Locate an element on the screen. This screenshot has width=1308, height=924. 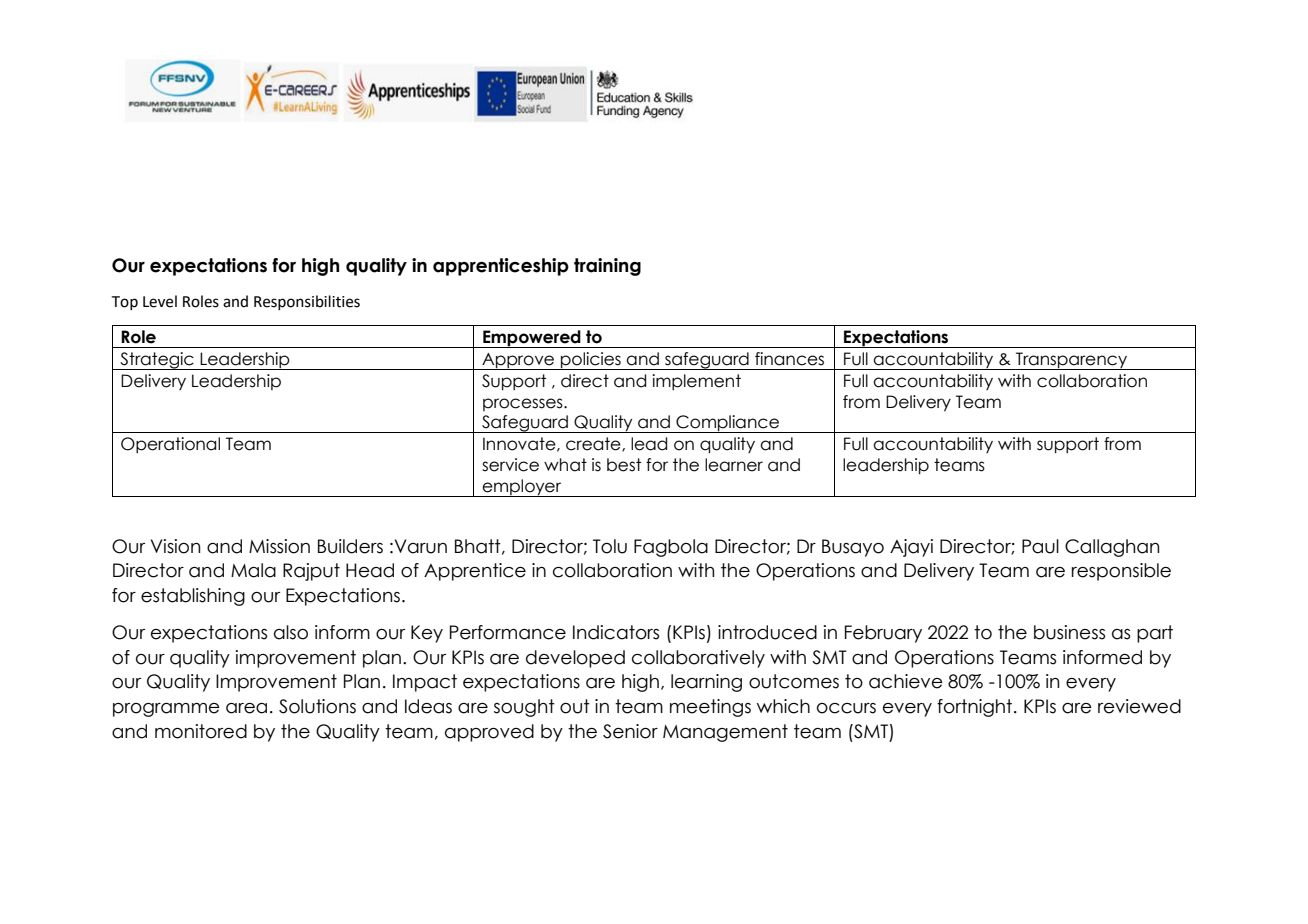
fortnight is located at coordinates (976, 708).
